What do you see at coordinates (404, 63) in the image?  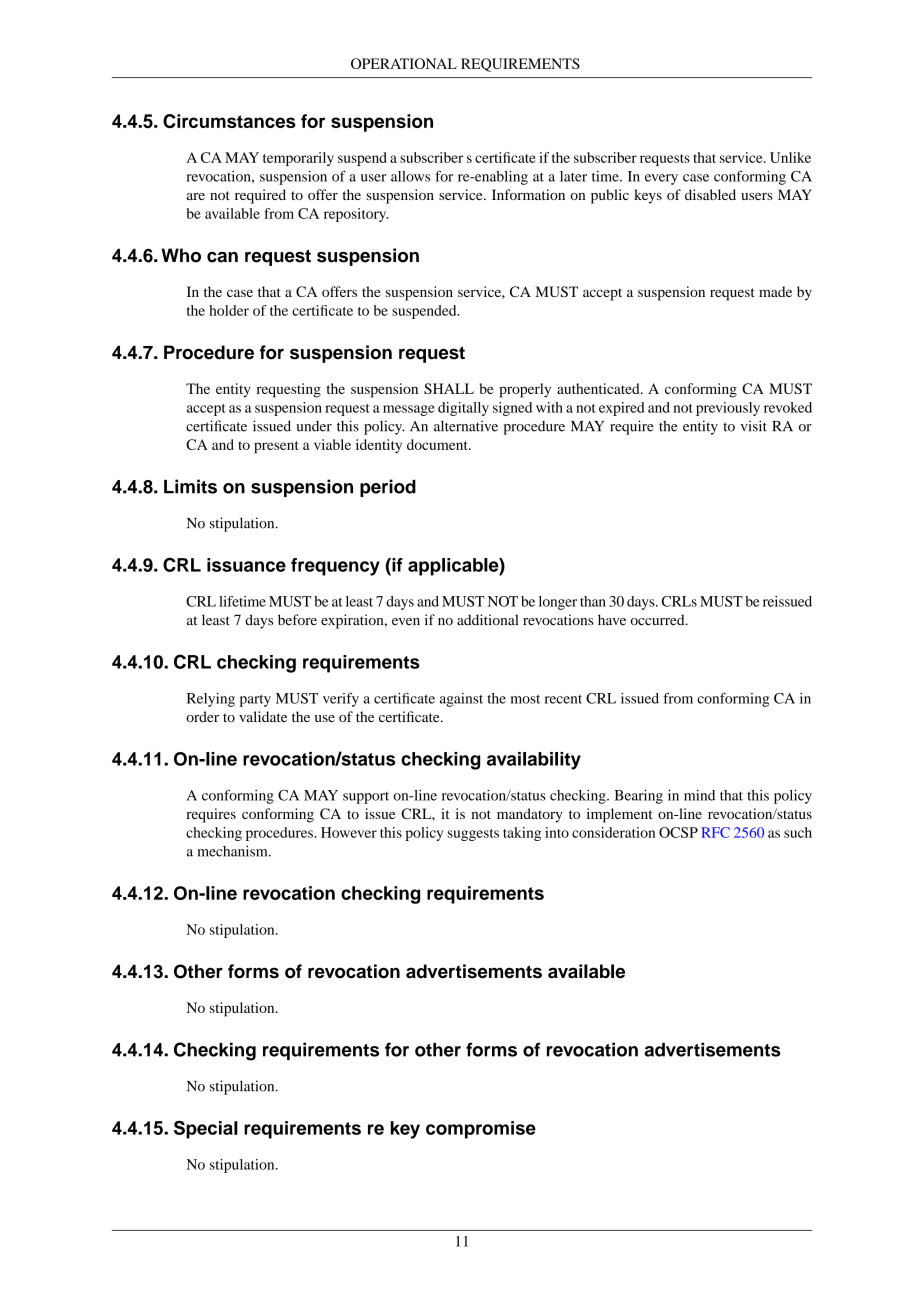 I see `OPERATIONAL` at bounding box center [404, 63].
